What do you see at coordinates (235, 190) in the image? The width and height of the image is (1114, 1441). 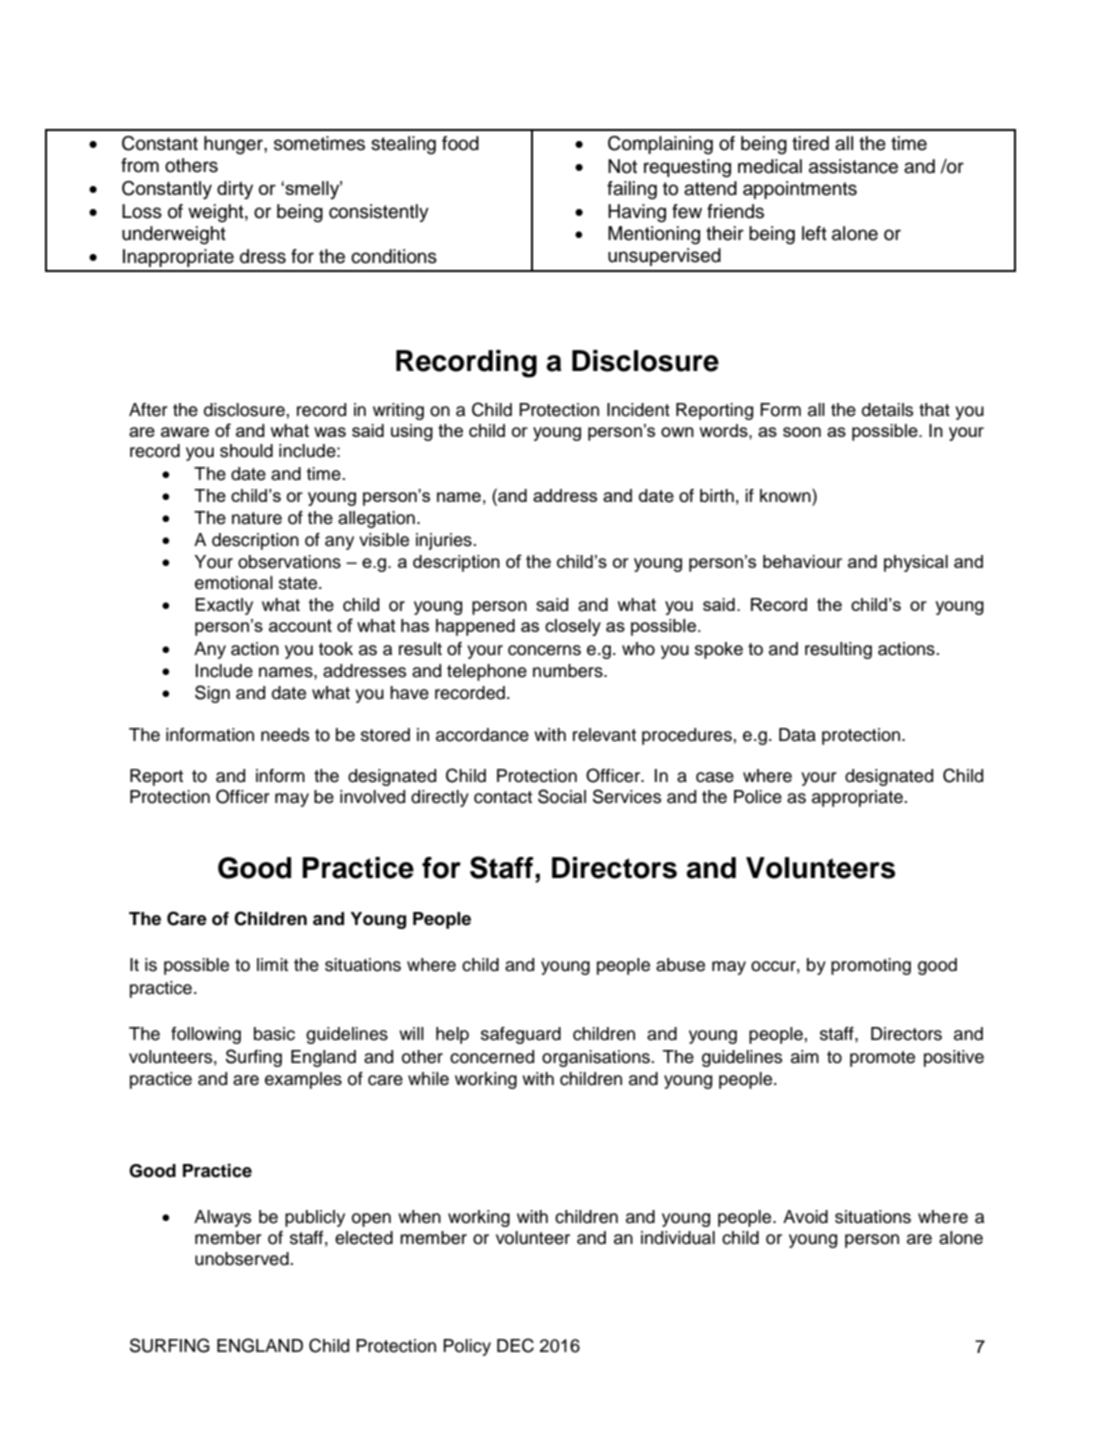 I see `dirty` at bounding box center [235, 190].
